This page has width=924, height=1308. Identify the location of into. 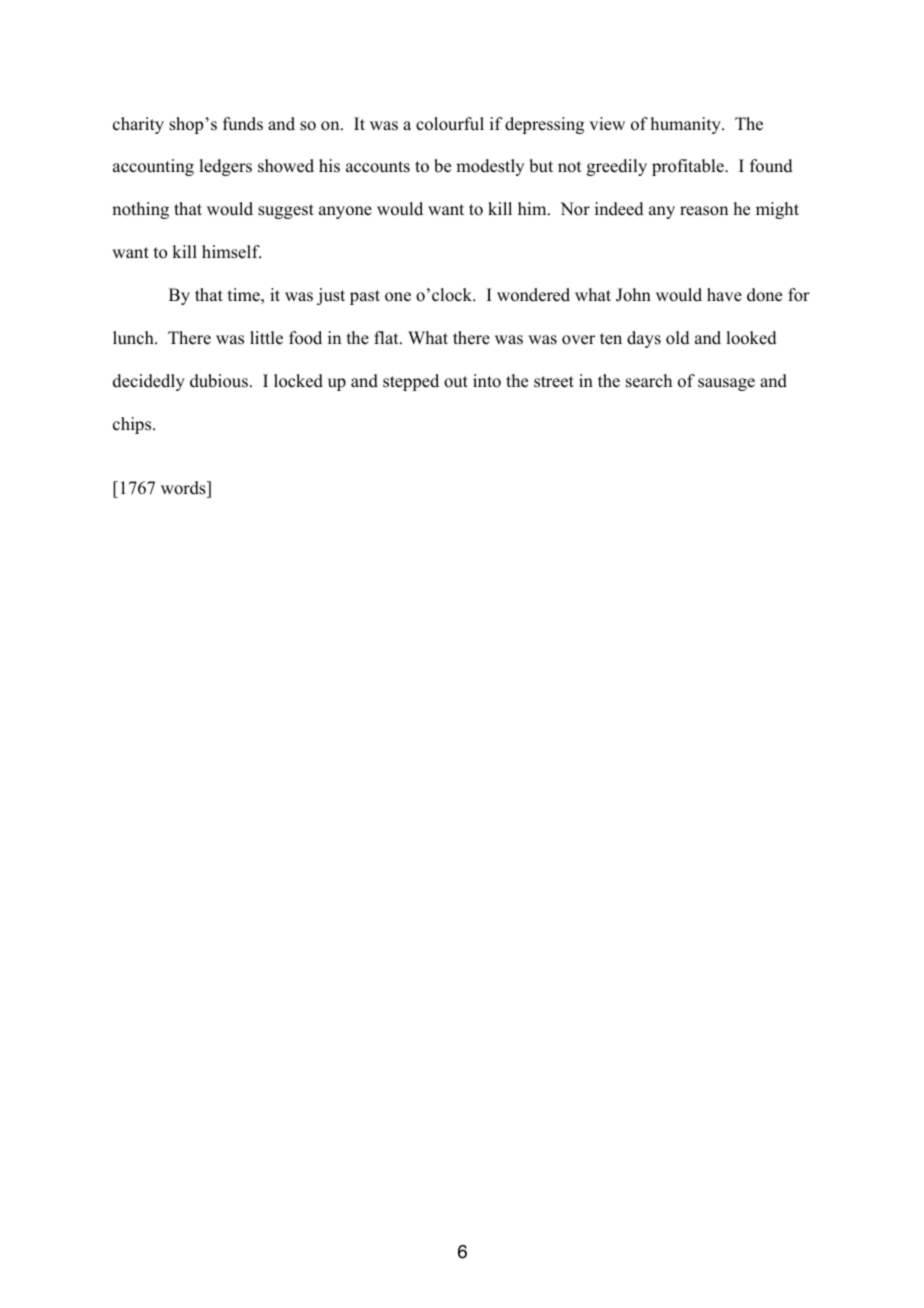
(487, 381).
